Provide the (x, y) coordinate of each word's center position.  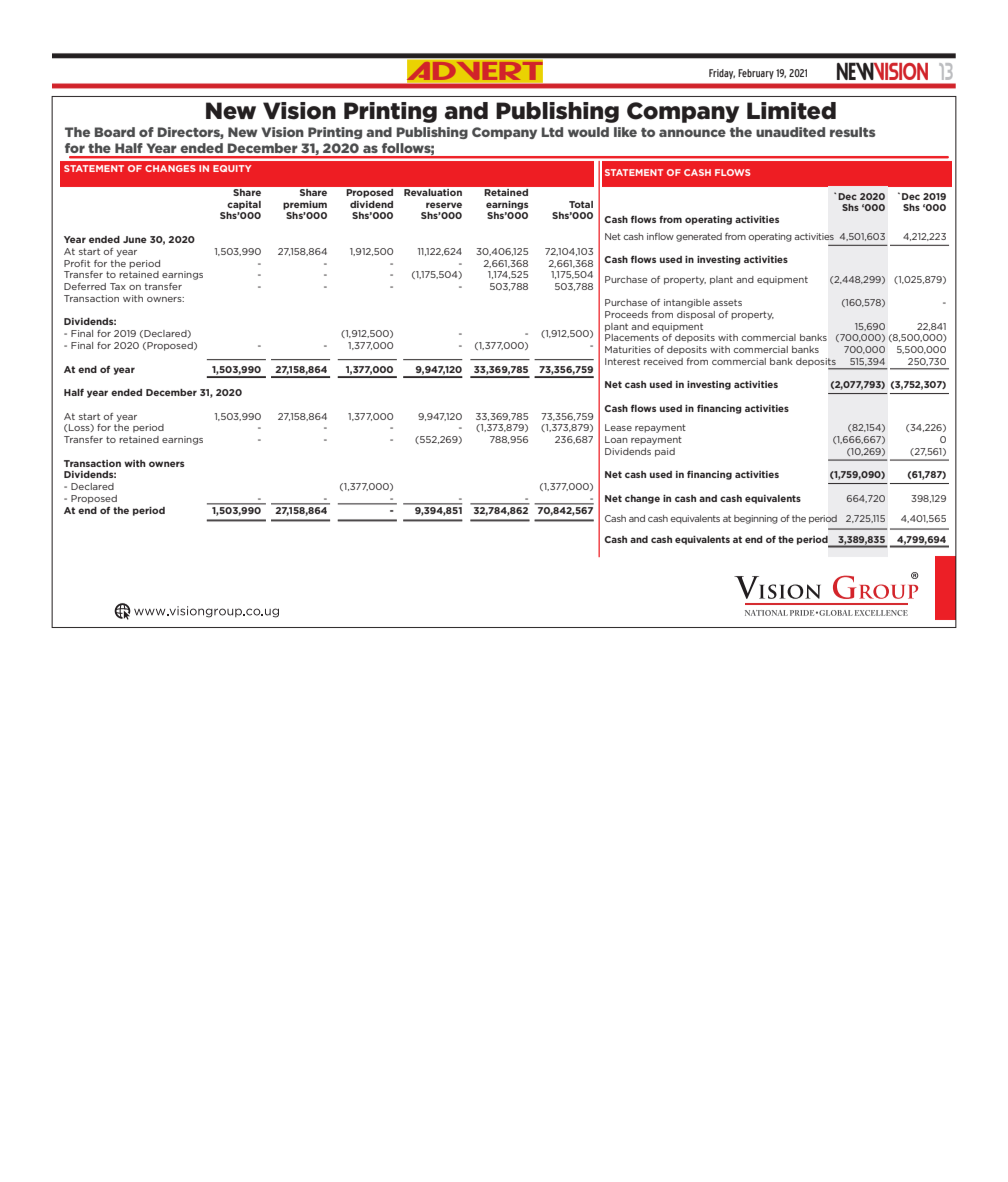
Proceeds (626, 314)
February (756, 74)
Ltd (552, 132)
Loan (616, 439)
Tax (118, 286)
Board (115, 132)
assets (727, 302)
